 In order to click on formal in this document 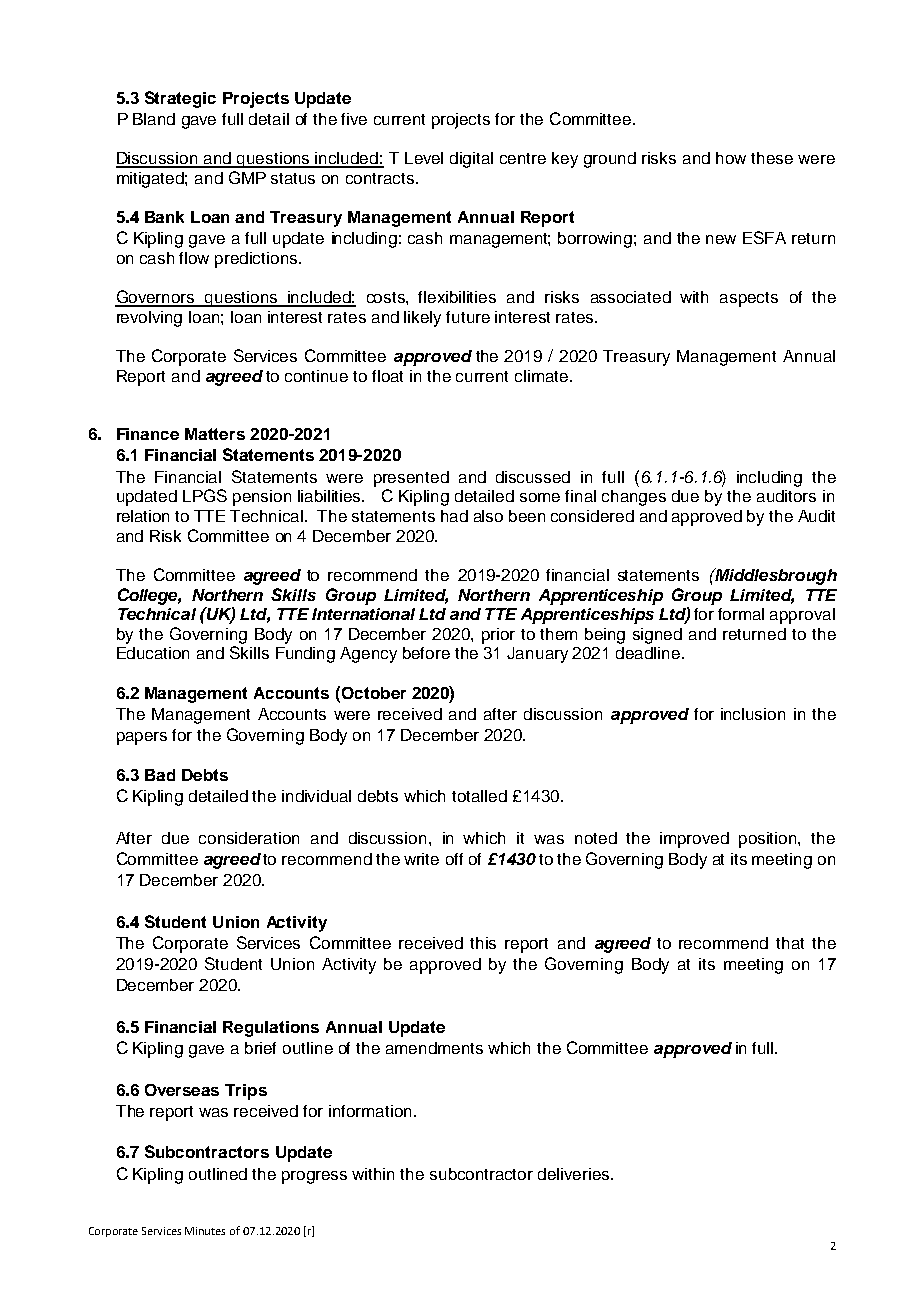, I will do `click(741, 614)`.
